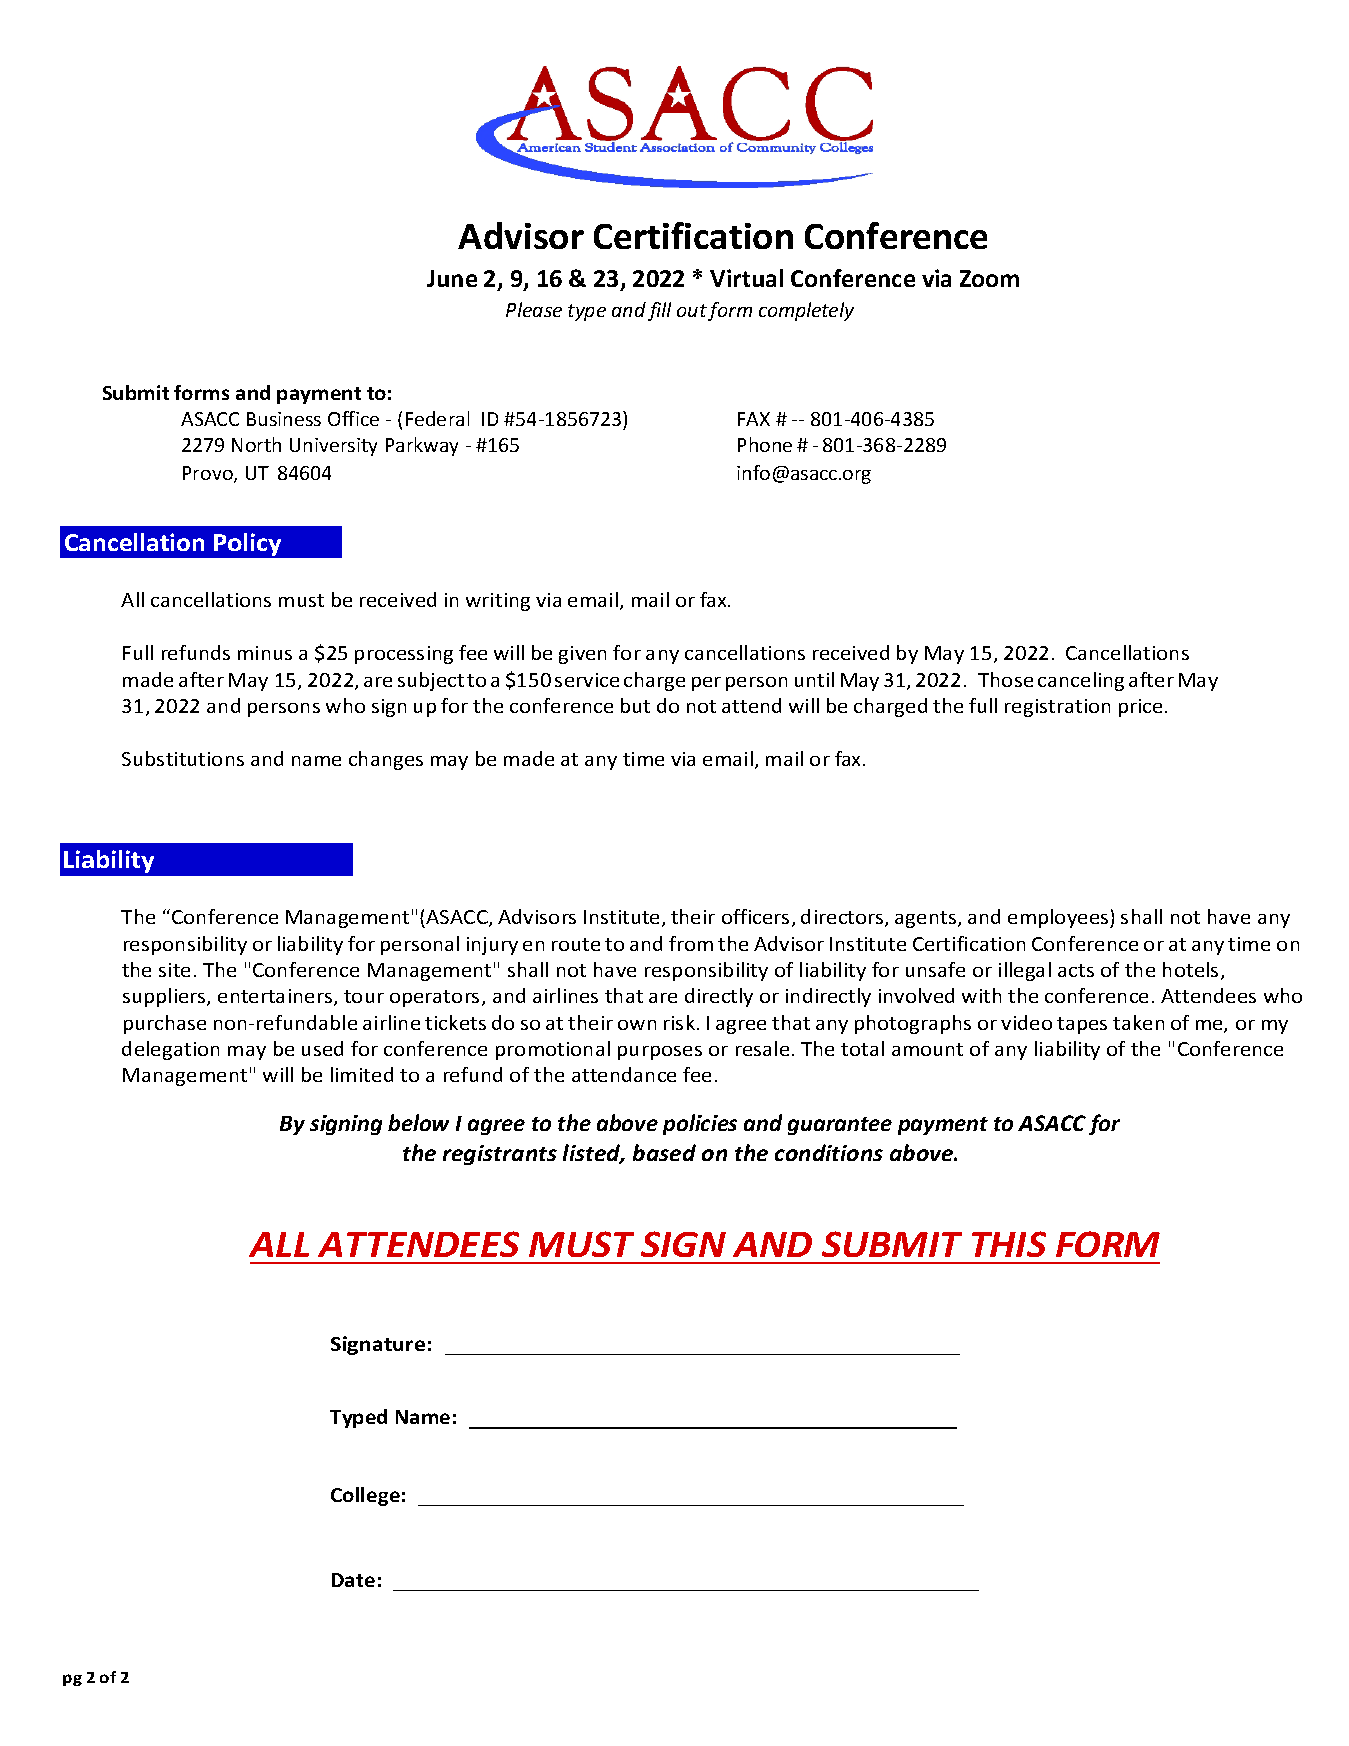  What do you see at coordinates (1059, 918) in the screenshot?
I see `employees` at bounding box center [1059, 918].
